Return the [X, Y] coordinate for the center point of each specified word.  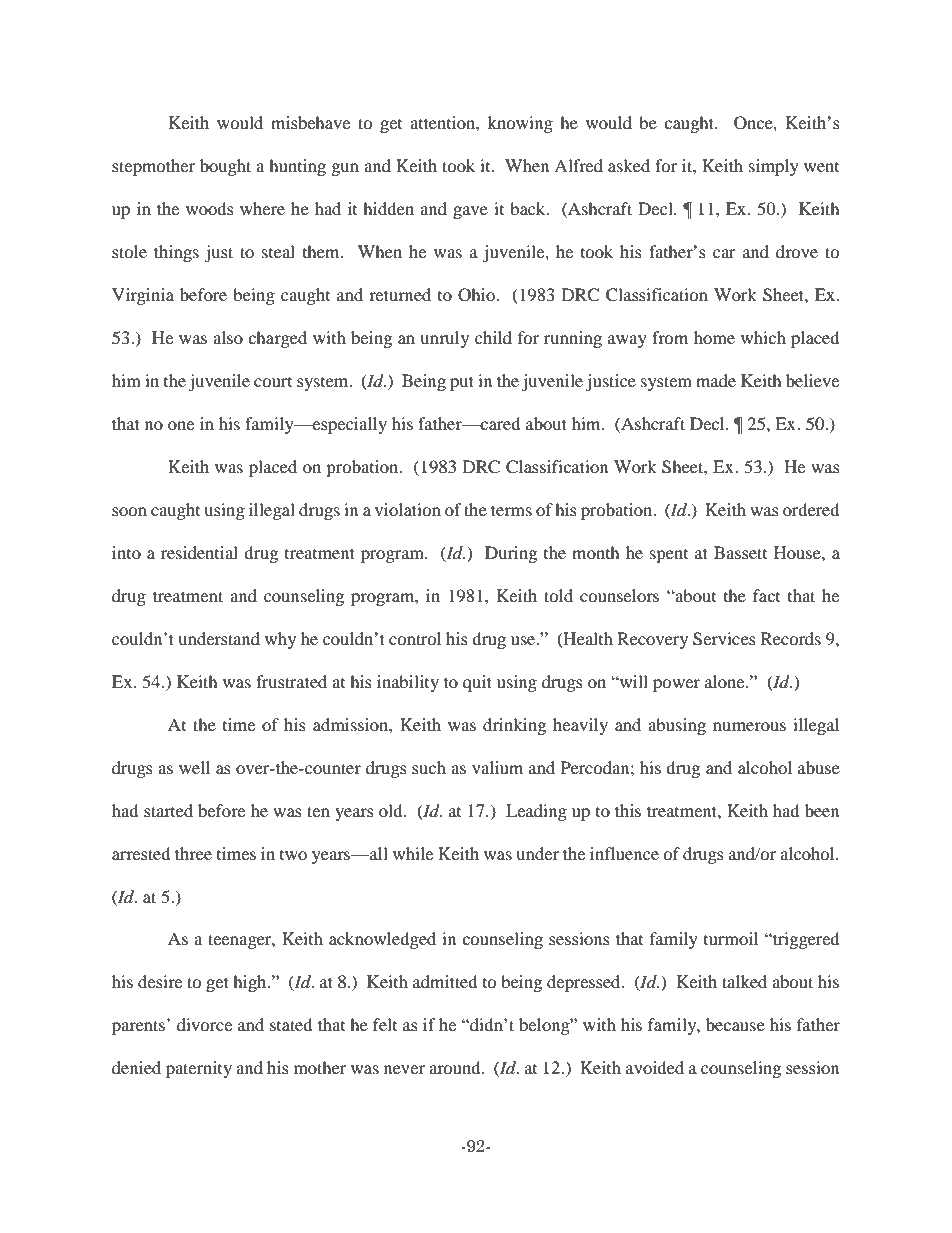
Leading [536, 812]
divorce [204, 1024]
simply [774, 167]
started [168, 810]
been [822, 810]
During [511, 554]
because [735, 1024]
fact [766, 595]
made [716, 380]
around [456, 1067]
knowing [520, 124]
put [462, 383]
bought [225, 167]
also [228, 337]
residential [199, 552]
